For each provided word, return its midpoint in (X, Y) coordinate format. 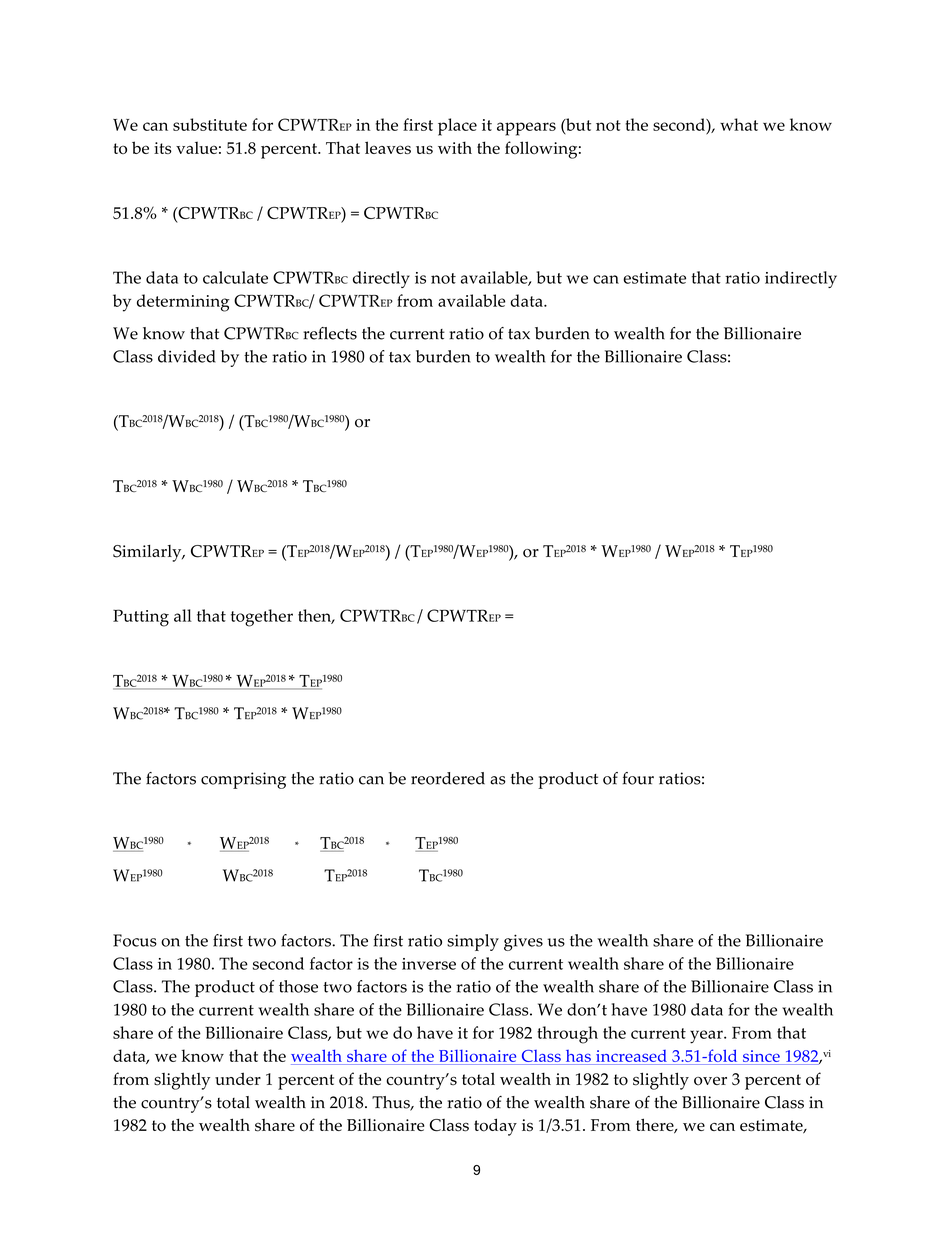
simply (473, 942)
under (238, 1078)
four (638, 778)
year (707, 1037)
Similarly (148, 553)
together (262, 618)
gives (523, 942)
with (455, 147)
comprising (243, 780)
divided (187, 356)
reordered (448, 778)
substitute (210, 124)
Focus (135, 940)
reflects (330, 333)
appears (526, 129)
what (739, 124)
